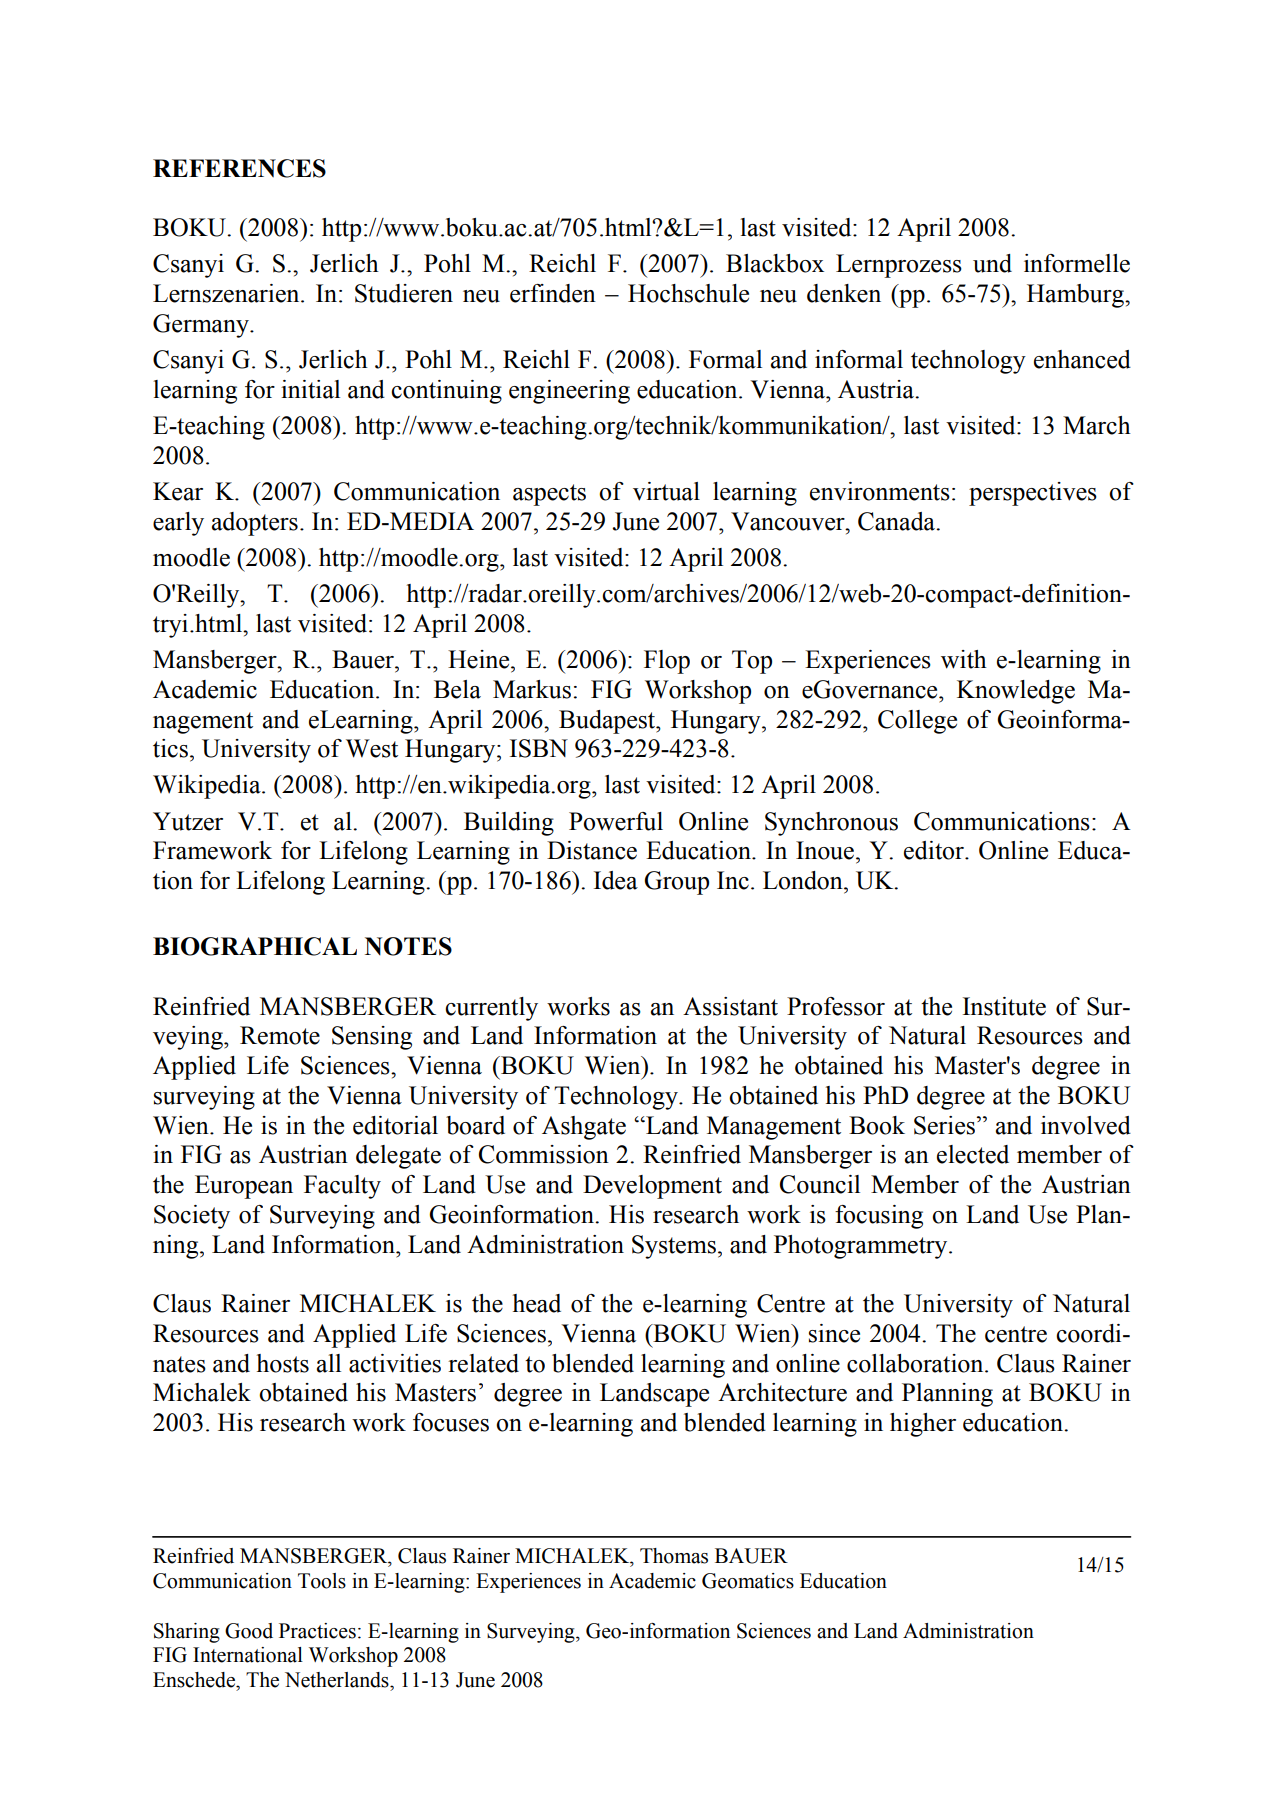 This screenshot has width=1283, height=1815. What do you see at coordinates (775, 263) in the screenshot?
I see `Blackbox` at bounding box center [775, 263].
